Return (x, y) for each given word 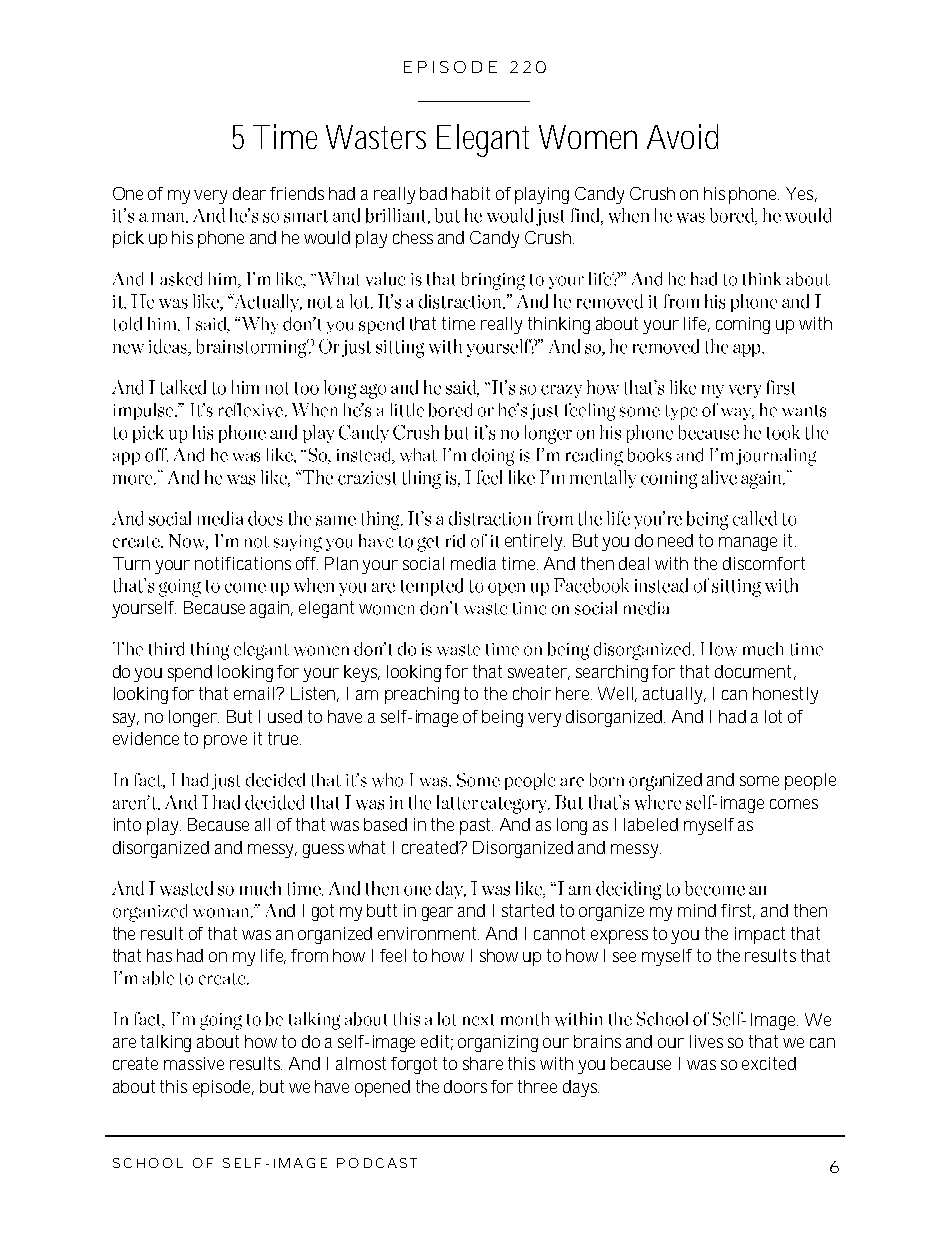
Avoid (682, 136)
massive (194, 1063)
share (483, 1063)
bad (433, 193)
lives (706, 1041)
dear (252, 193)
